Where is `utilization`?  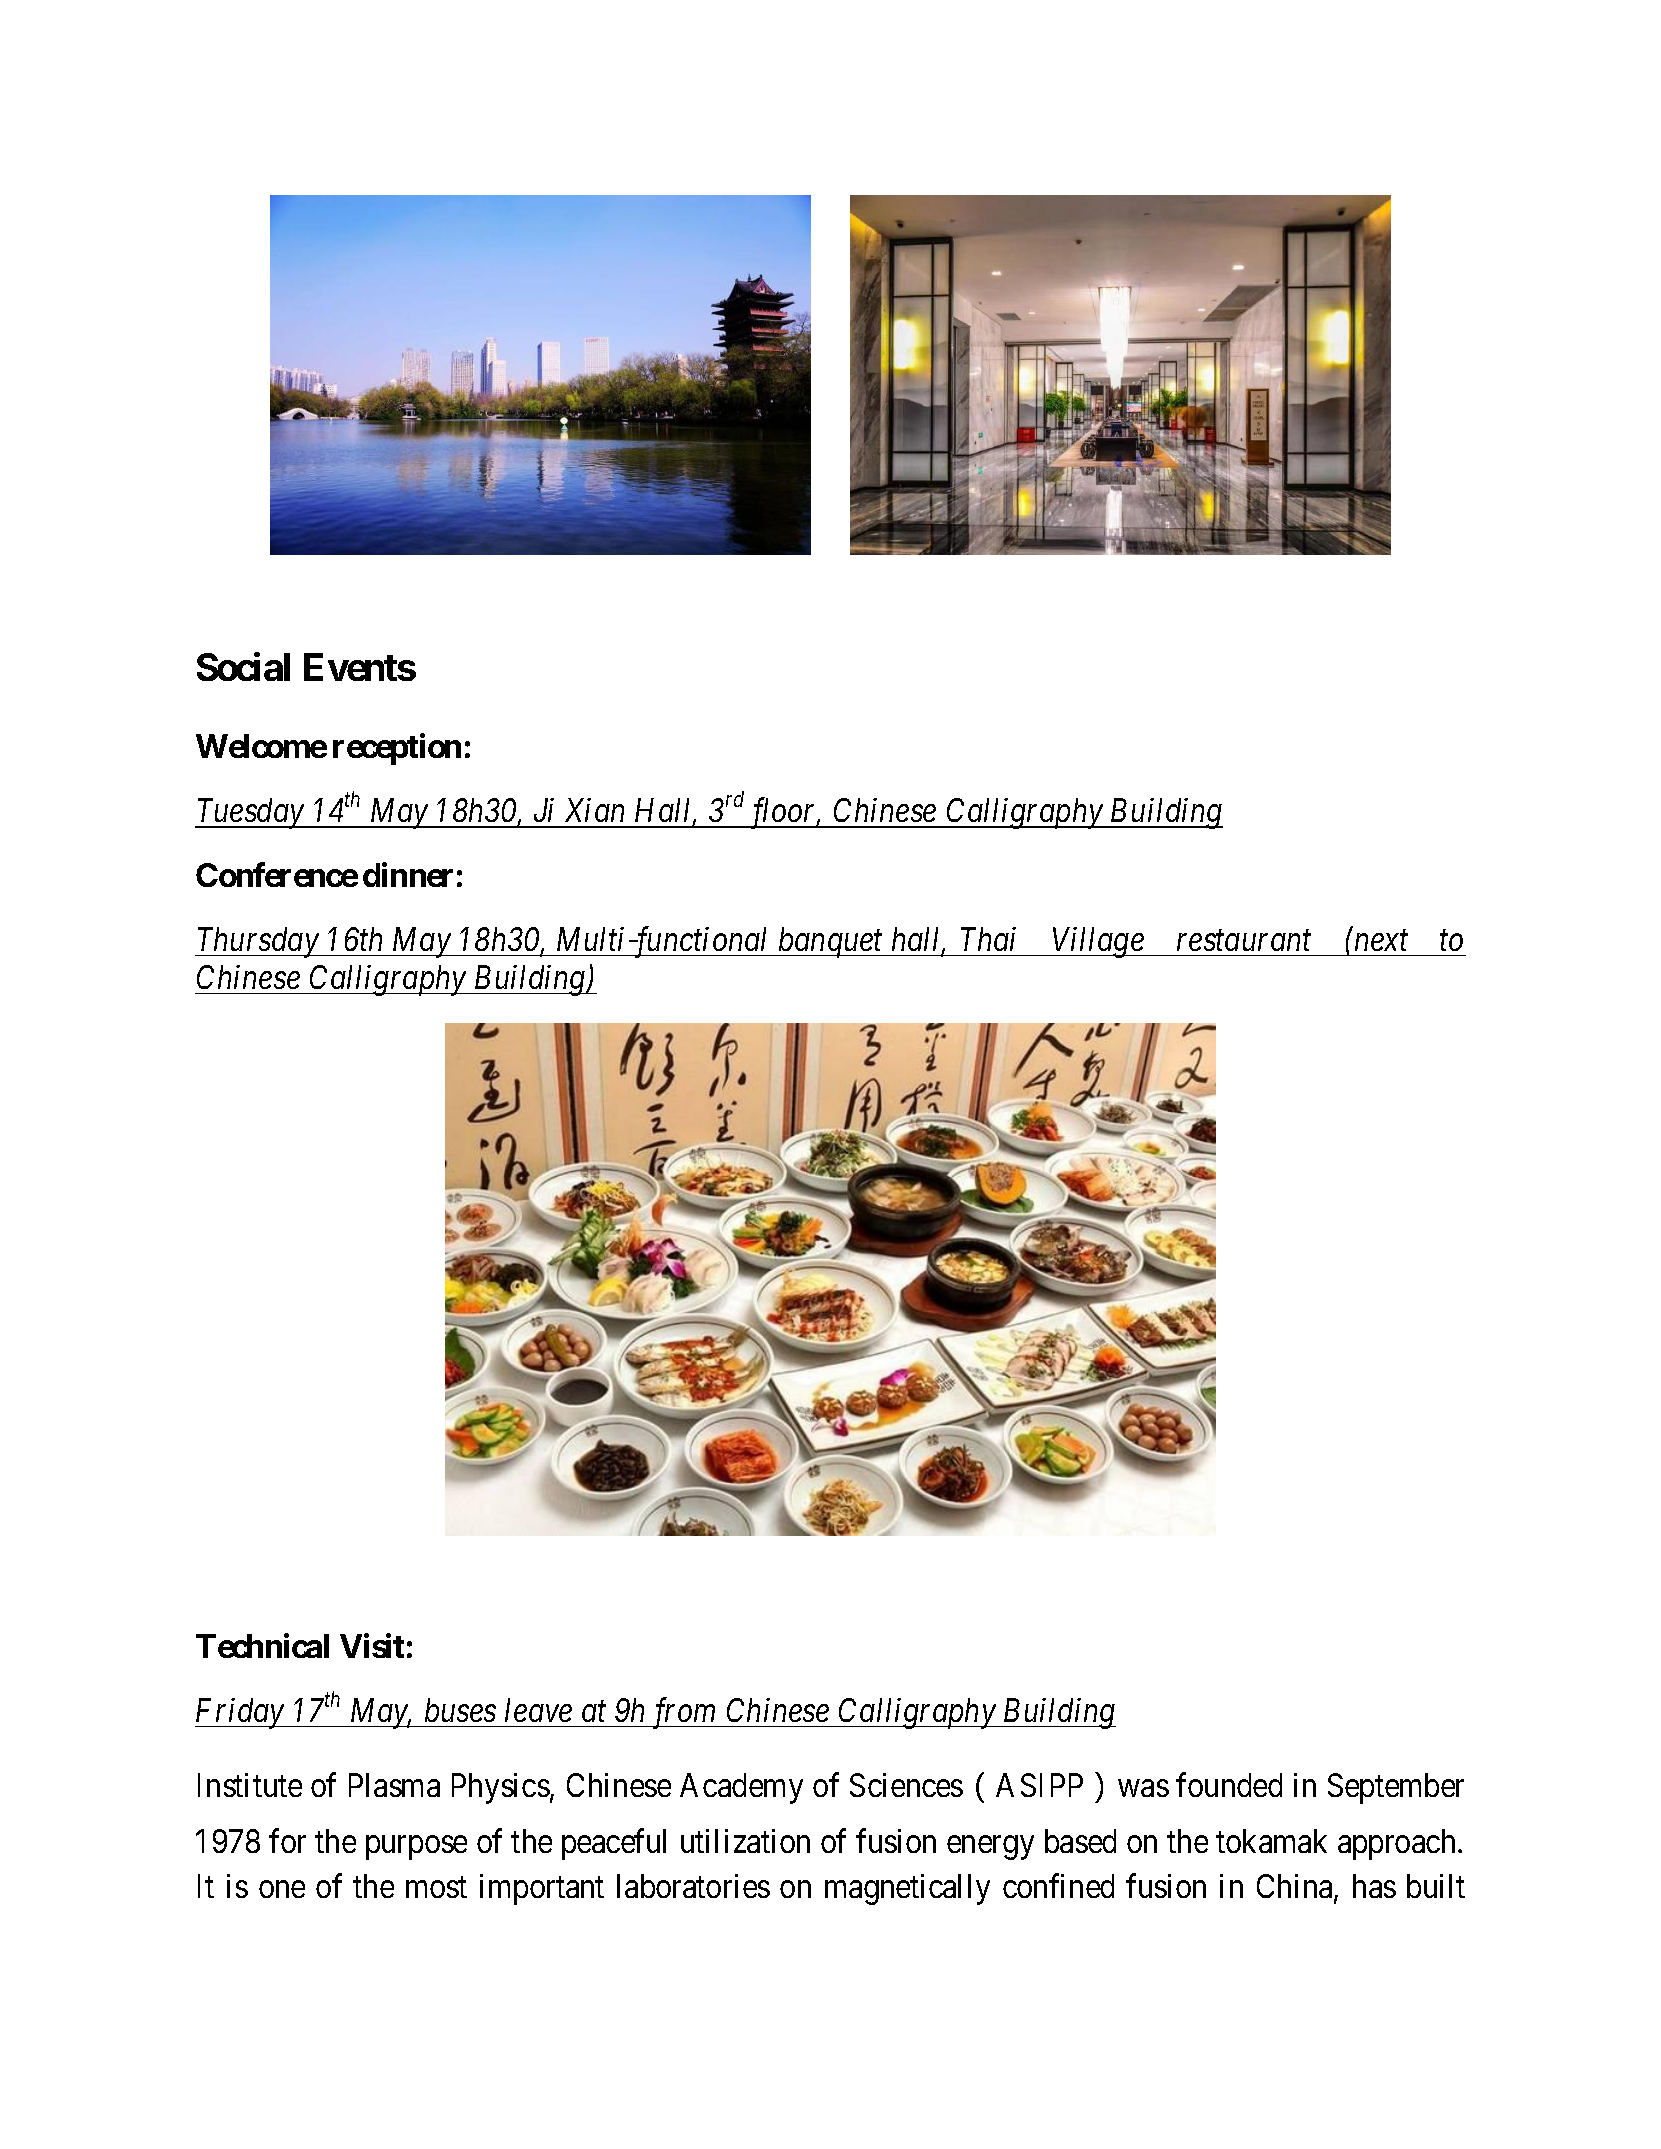 utilization is located at coordinates (745, 1841).
